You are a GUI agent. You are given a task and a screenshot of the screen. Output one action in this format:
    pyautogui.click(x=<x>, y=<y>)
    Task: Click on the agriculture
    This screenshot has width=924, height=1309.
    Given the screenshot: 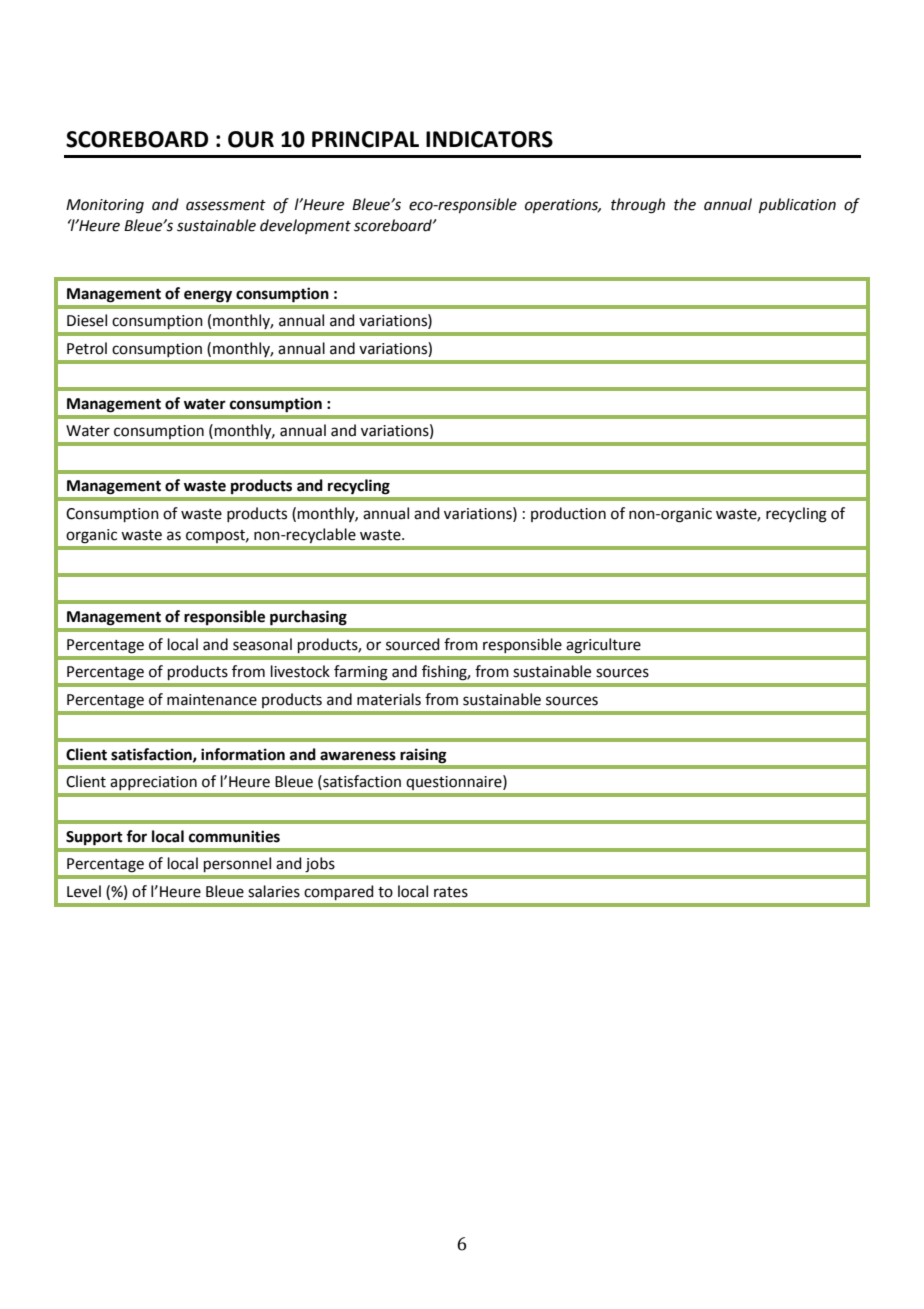 What is the action you would take?
    pyautogui.click(x=603, y=646)
